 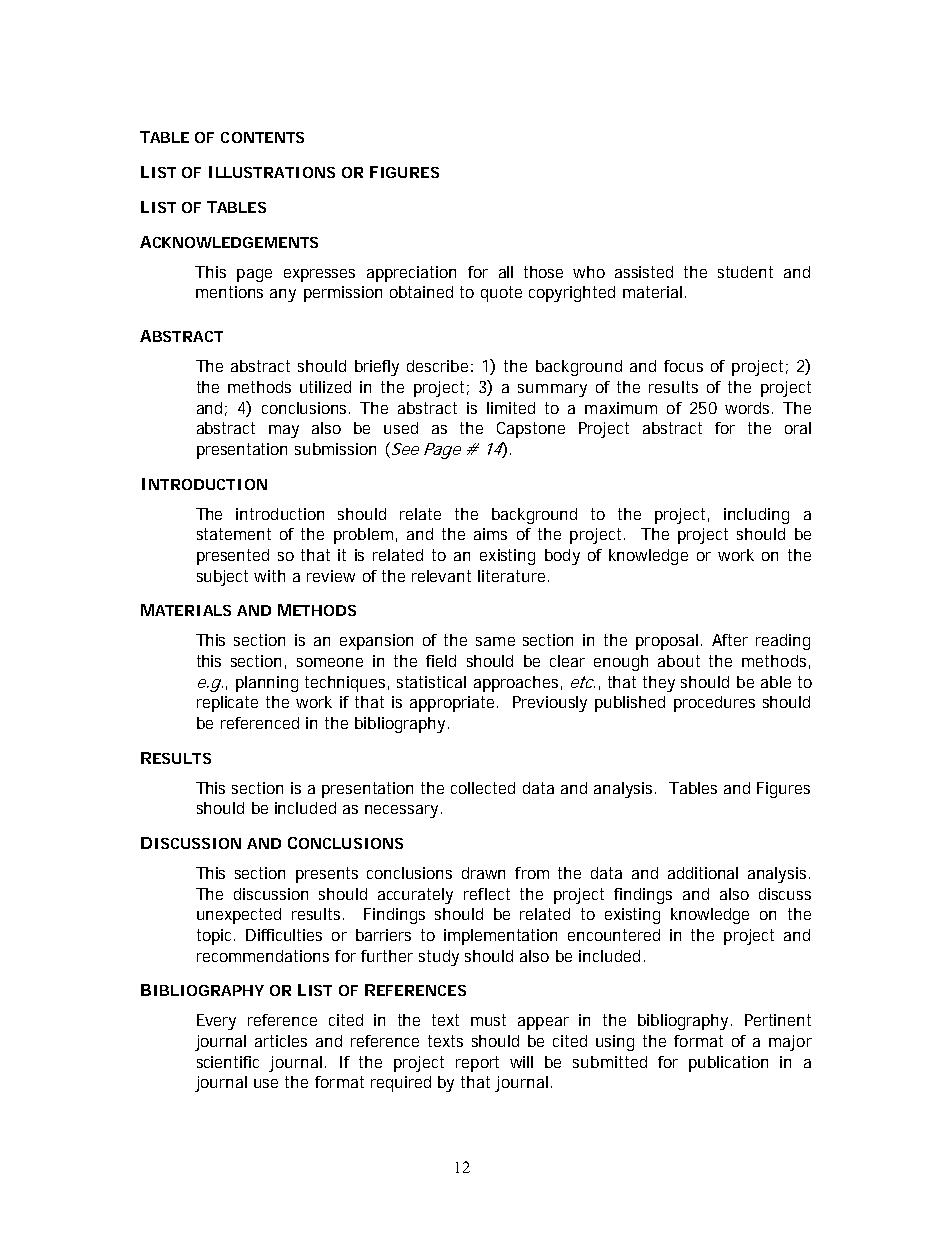 What do you see at coordinates (483, 788) in the screenshot?
I see `collected` at bounding box center [483, 788].
